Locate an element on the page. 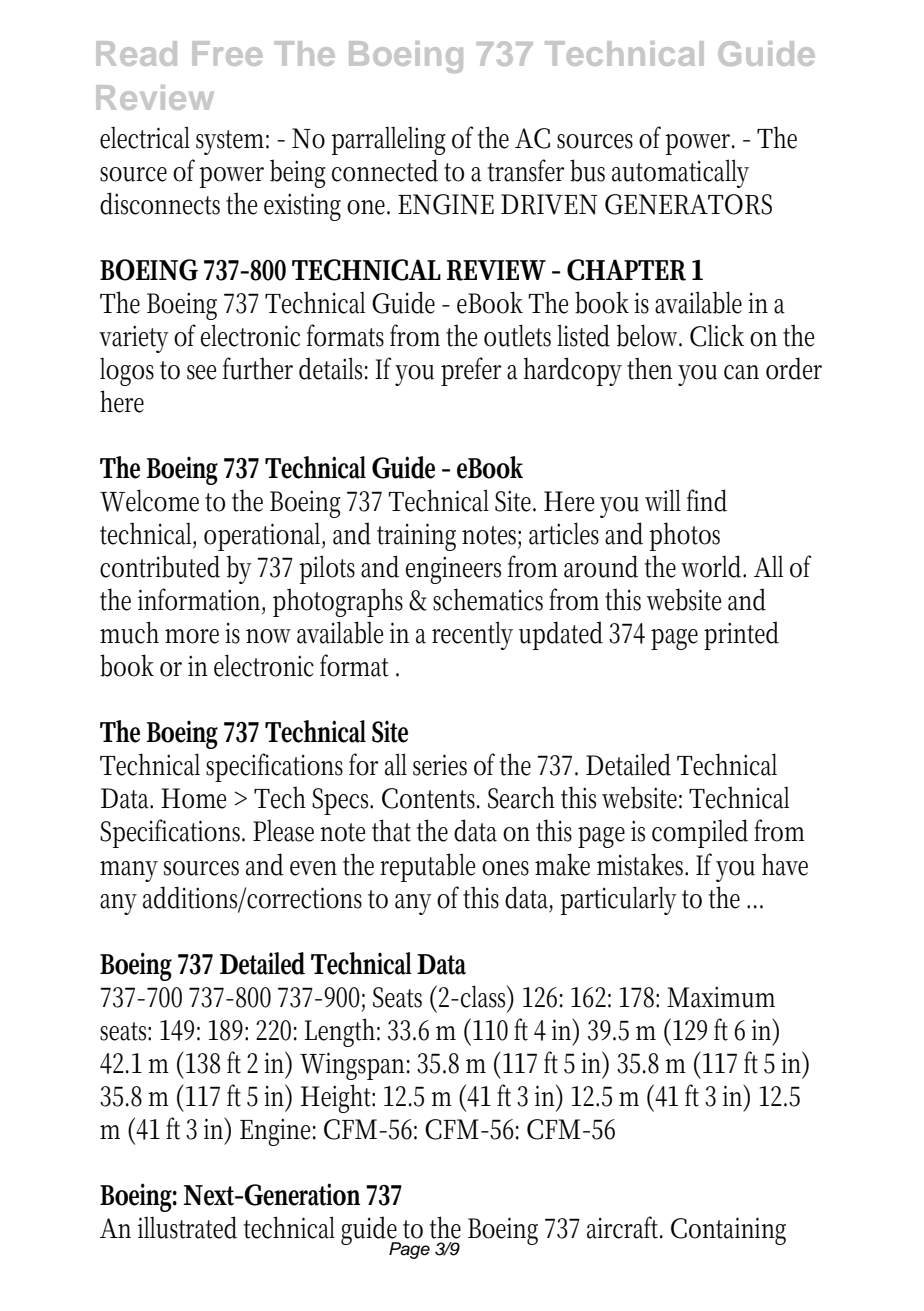 The width and height of the document is (924, 1311). transfer is located at coordinates (526, 170).
